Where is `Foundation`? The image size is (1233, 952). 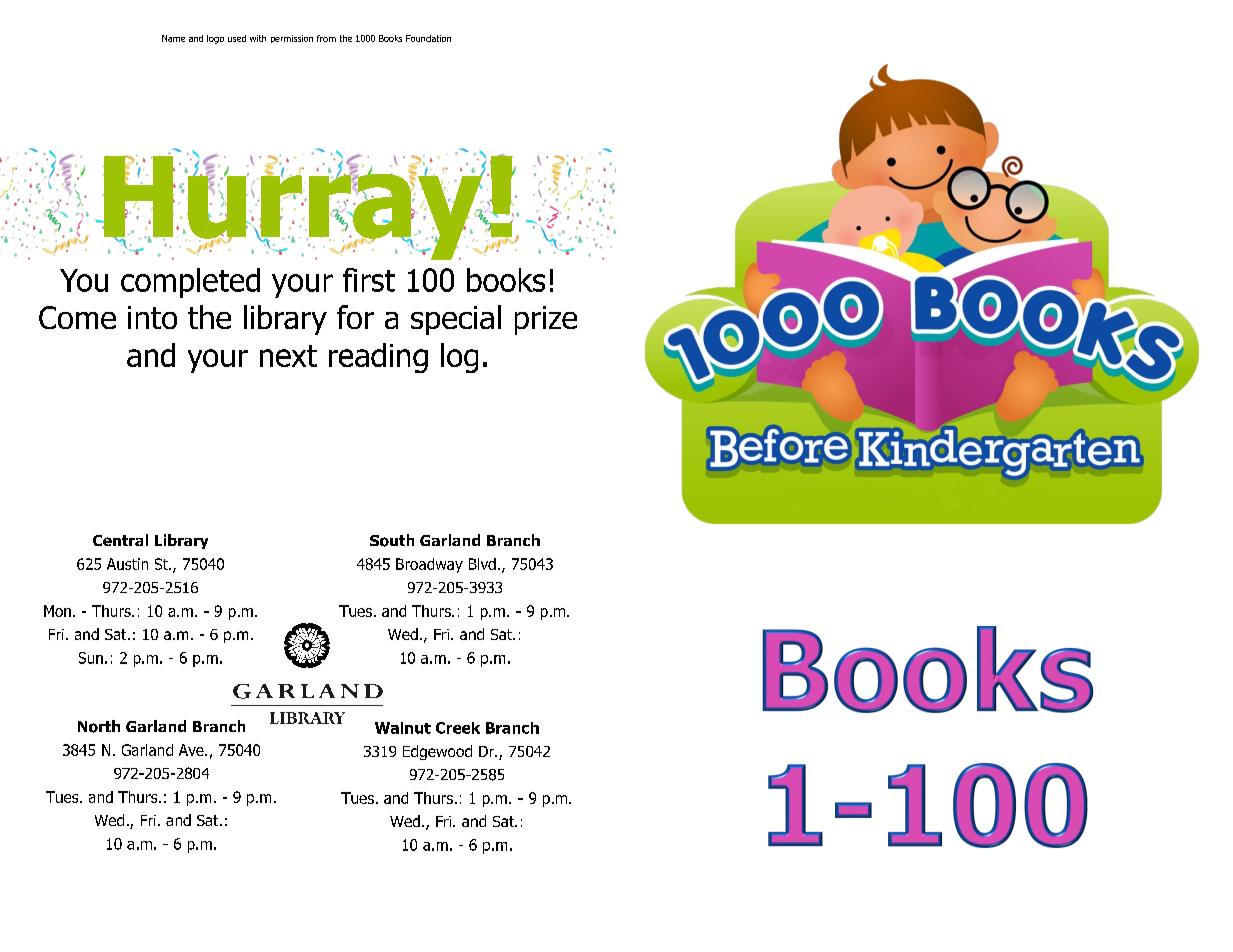 Foundation is located at coordinates (428, 38).
